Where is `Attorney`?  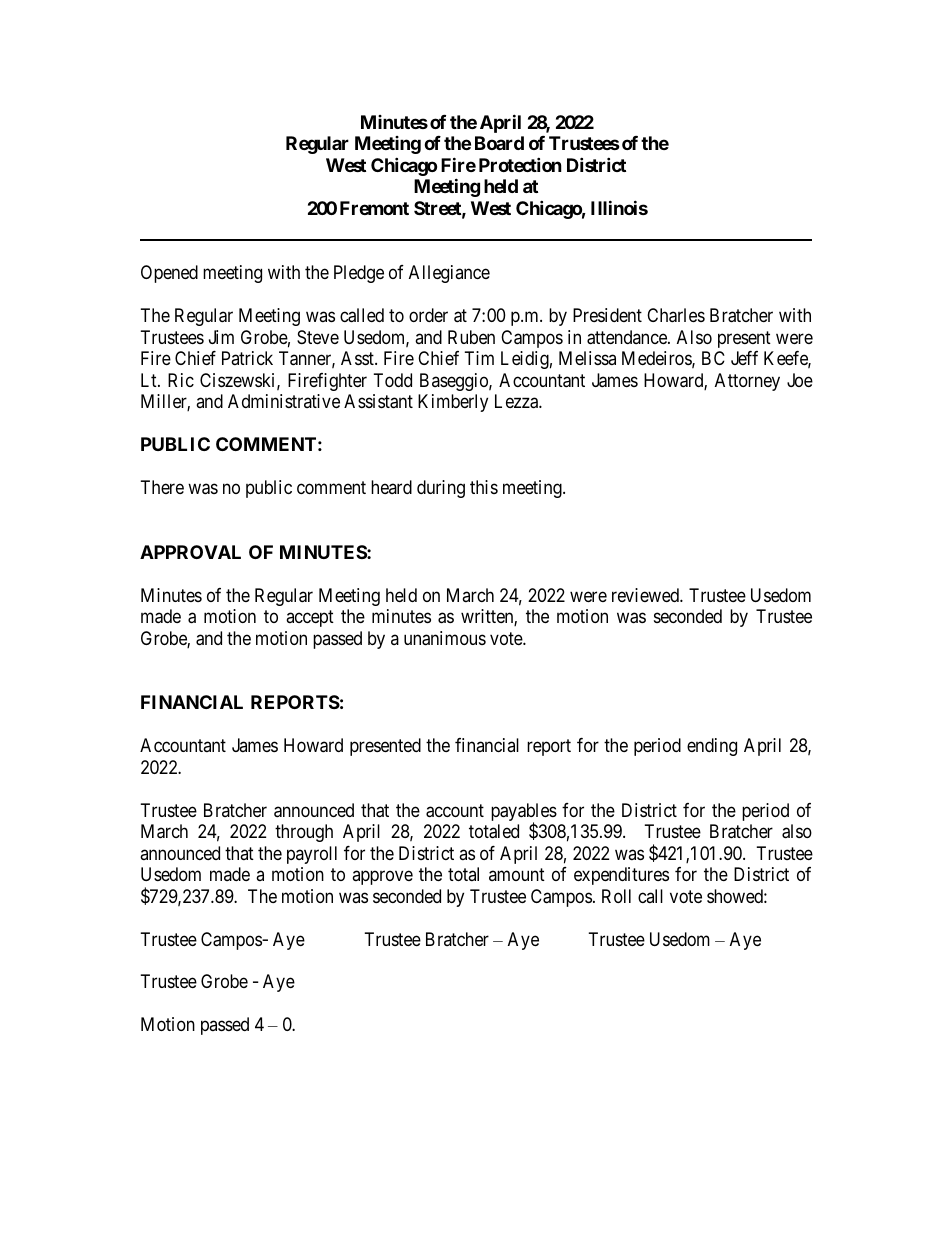 Attorney is located at coordinates (747, 382).
